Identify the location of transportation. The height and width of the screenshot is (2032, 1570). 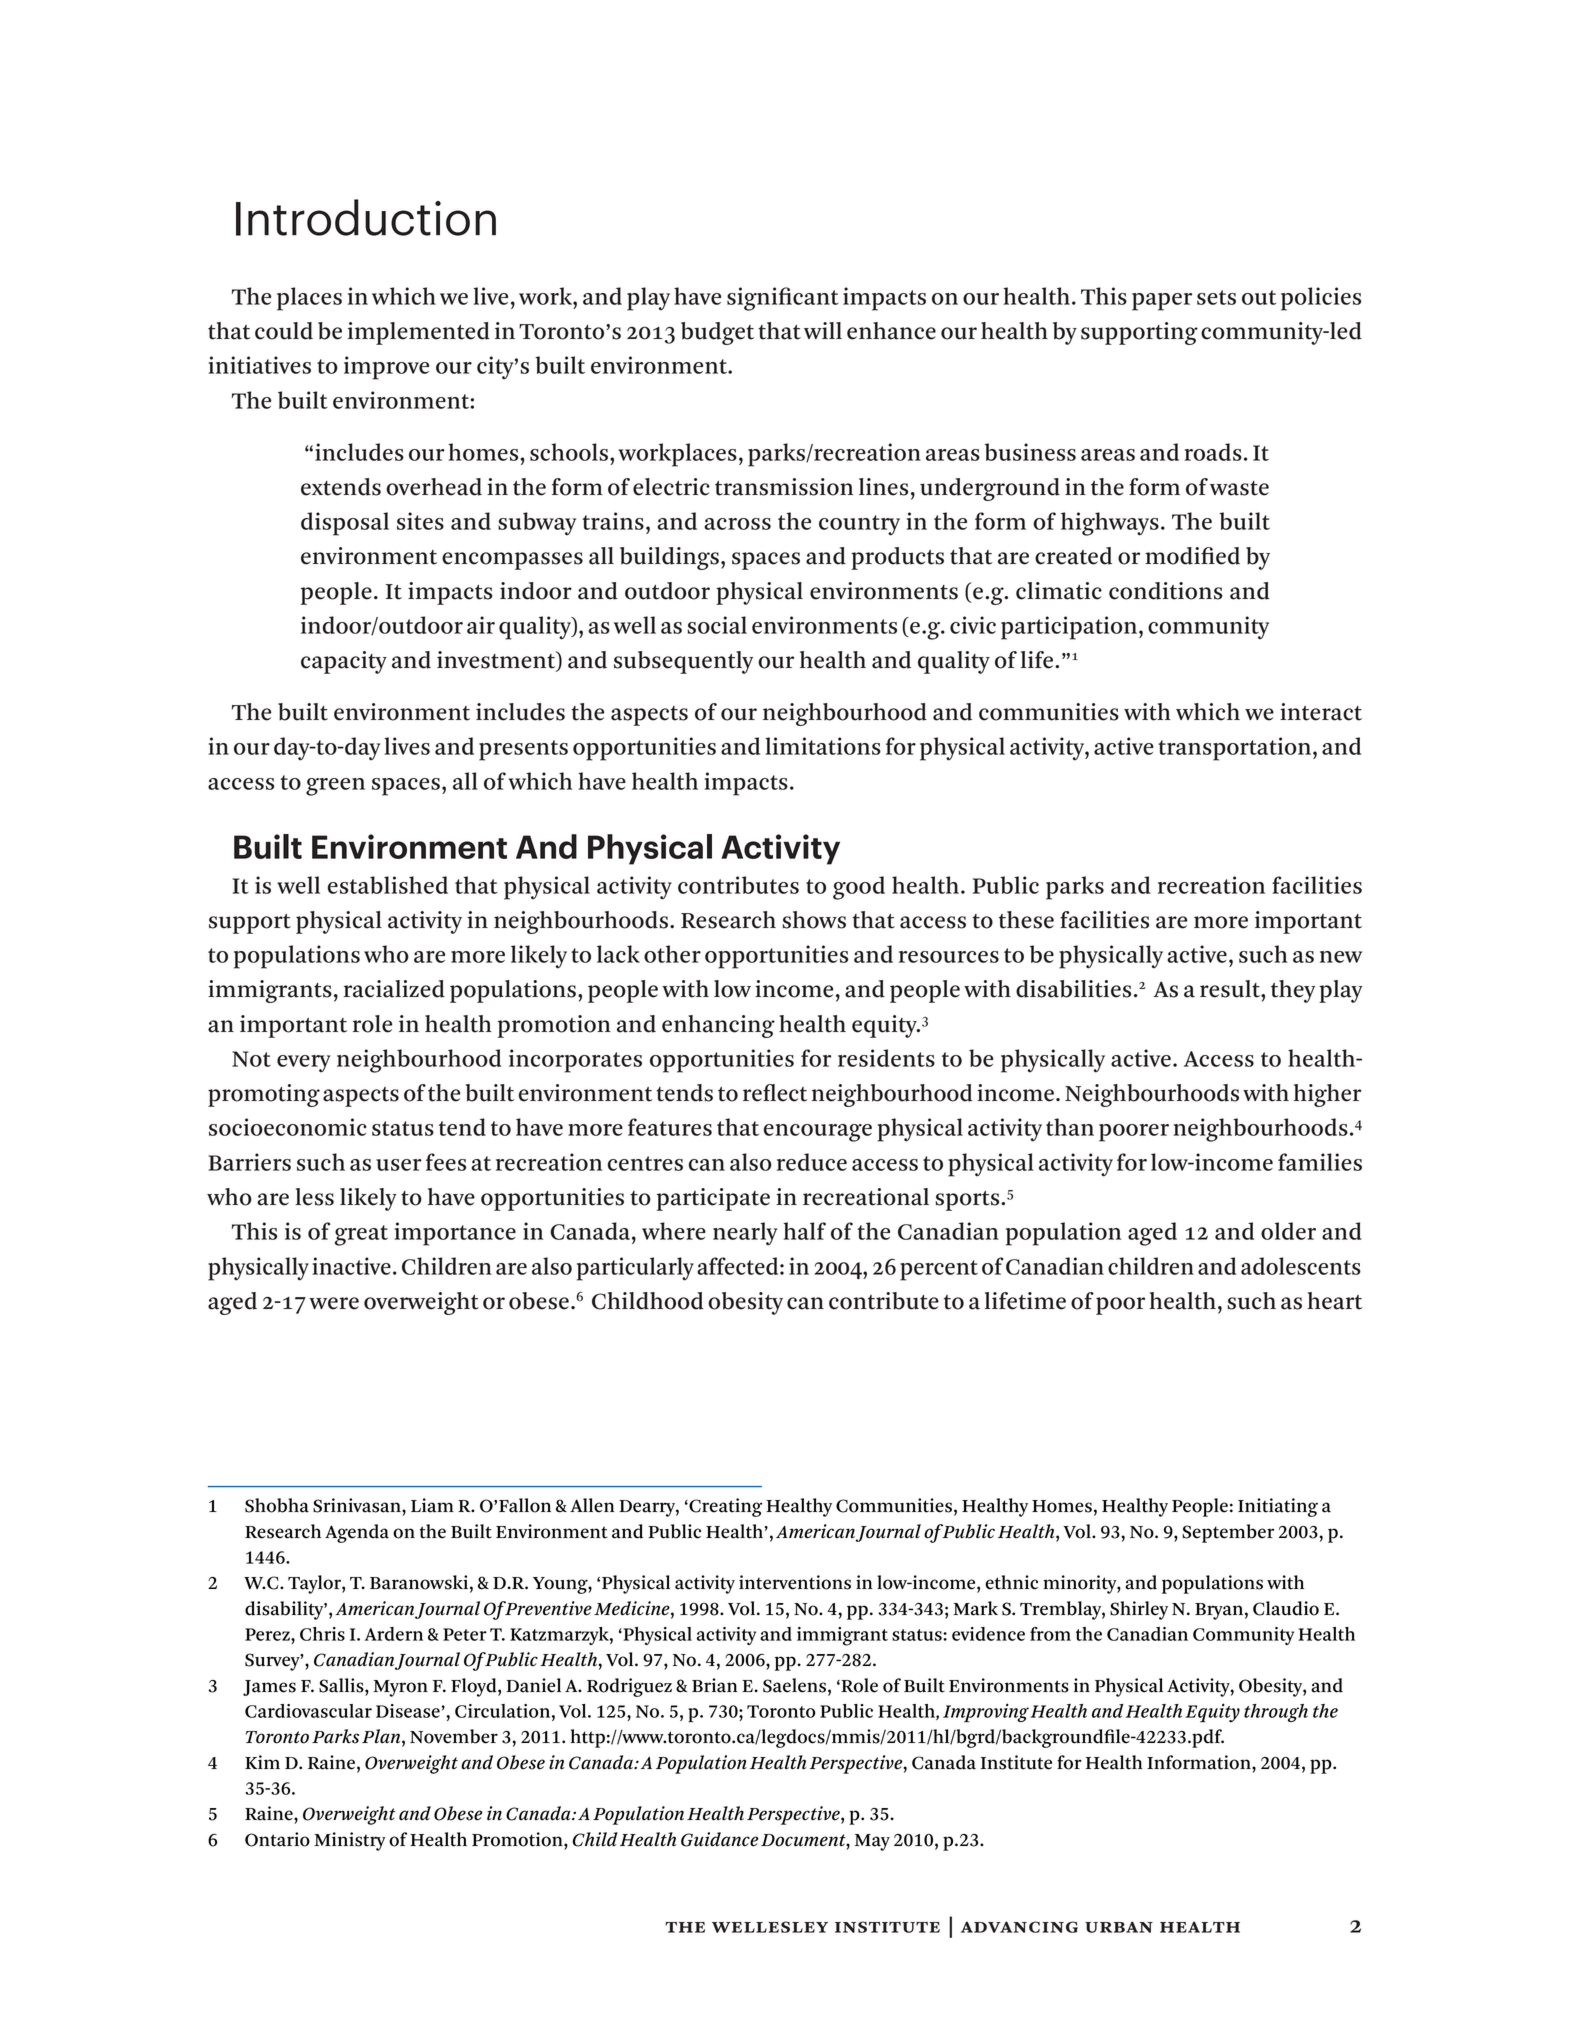
(1236, 749).
